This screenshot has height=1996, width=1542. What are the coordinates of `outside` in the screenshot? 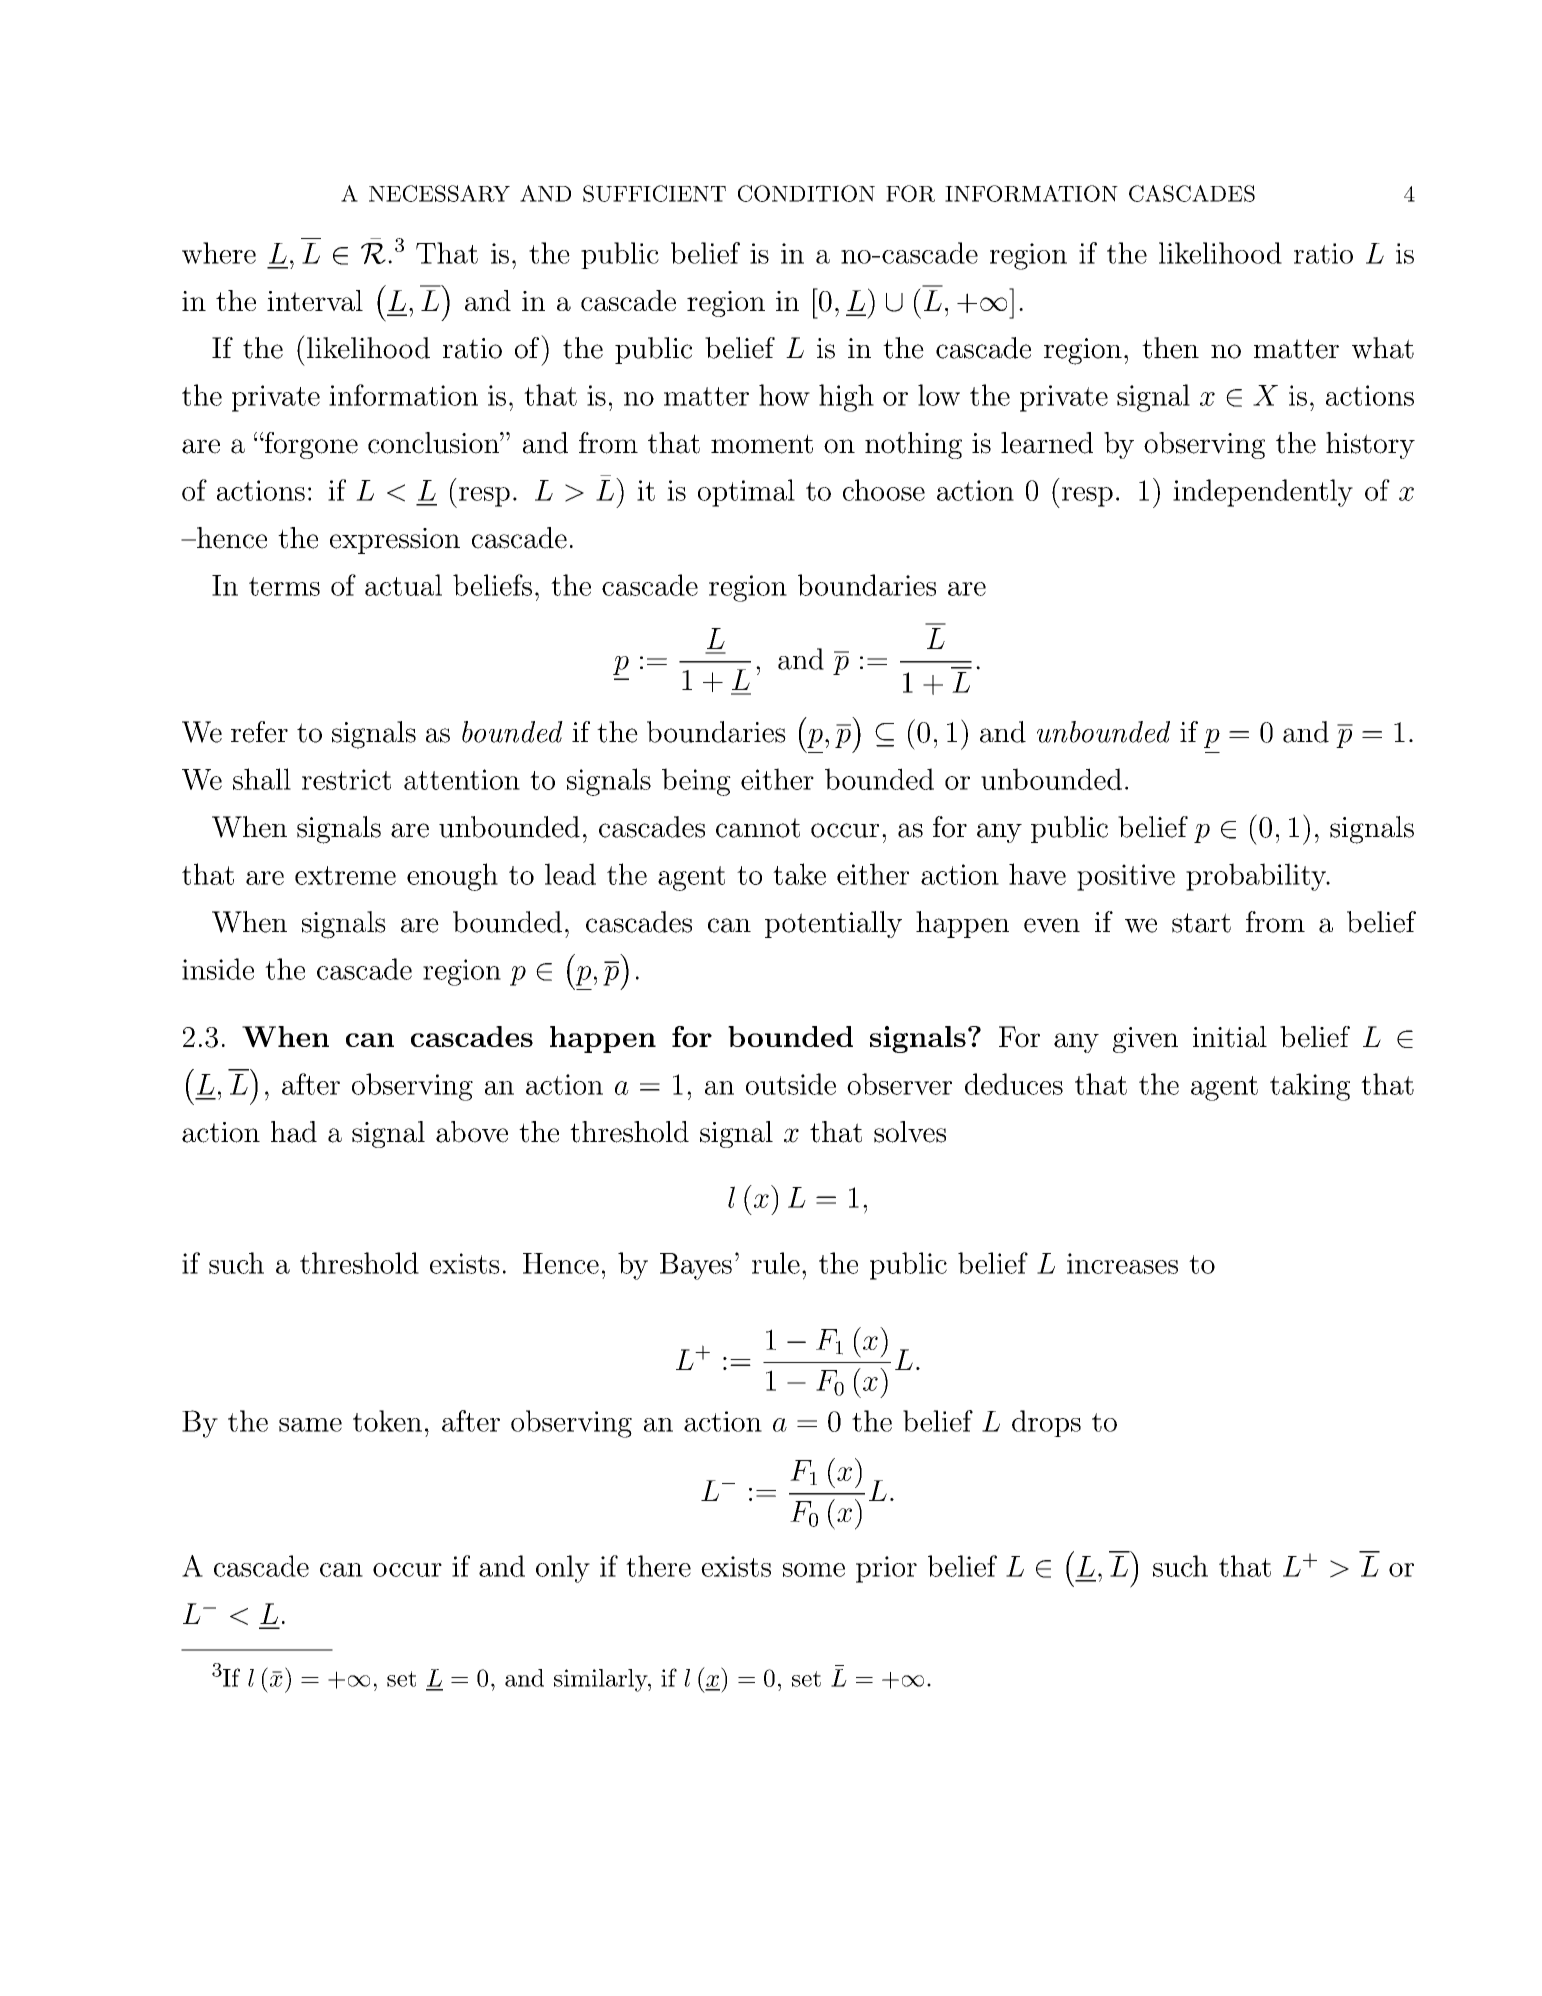 It's located at (791, 1084).
